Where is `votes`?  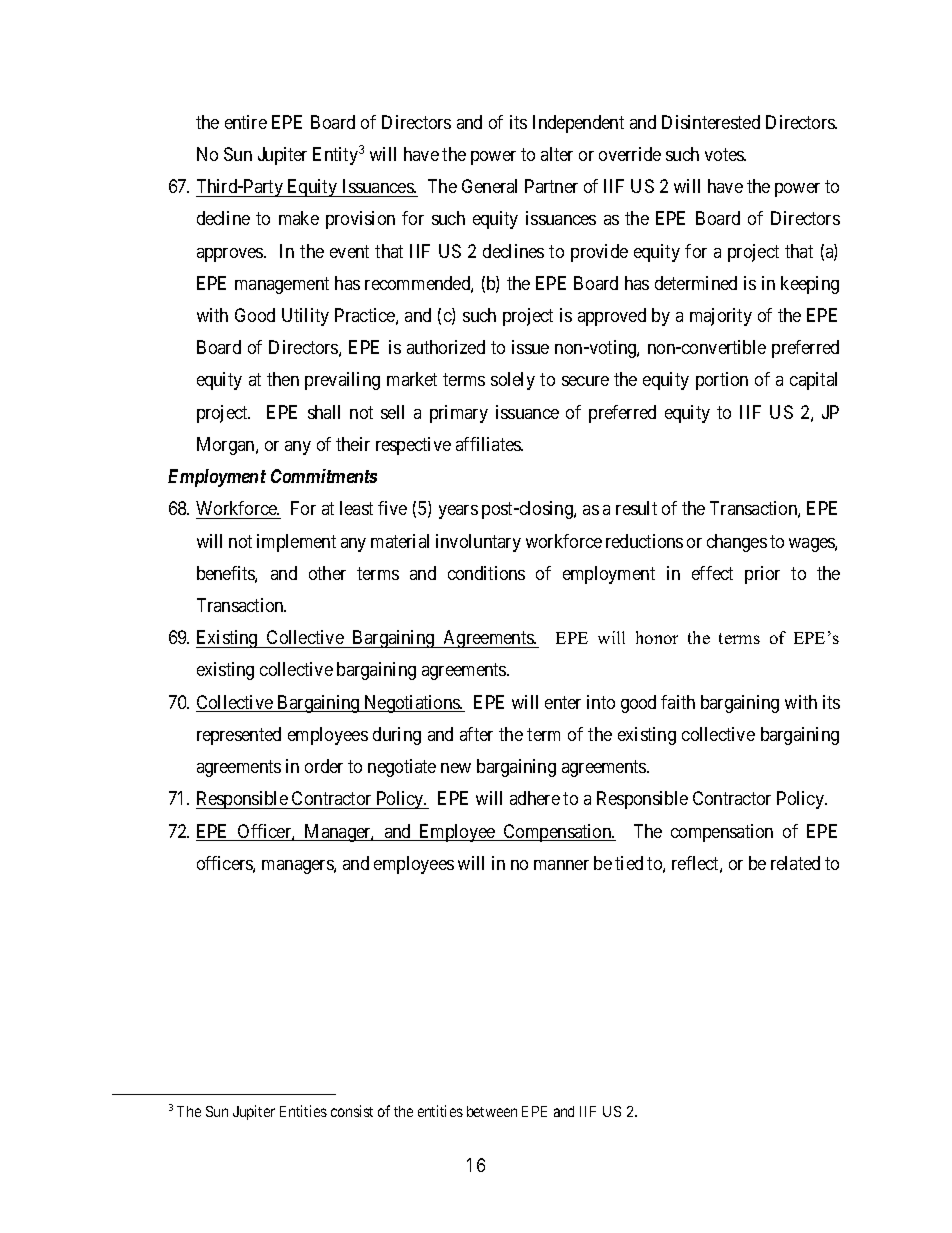 votes is located at coordinates (725, 154).
